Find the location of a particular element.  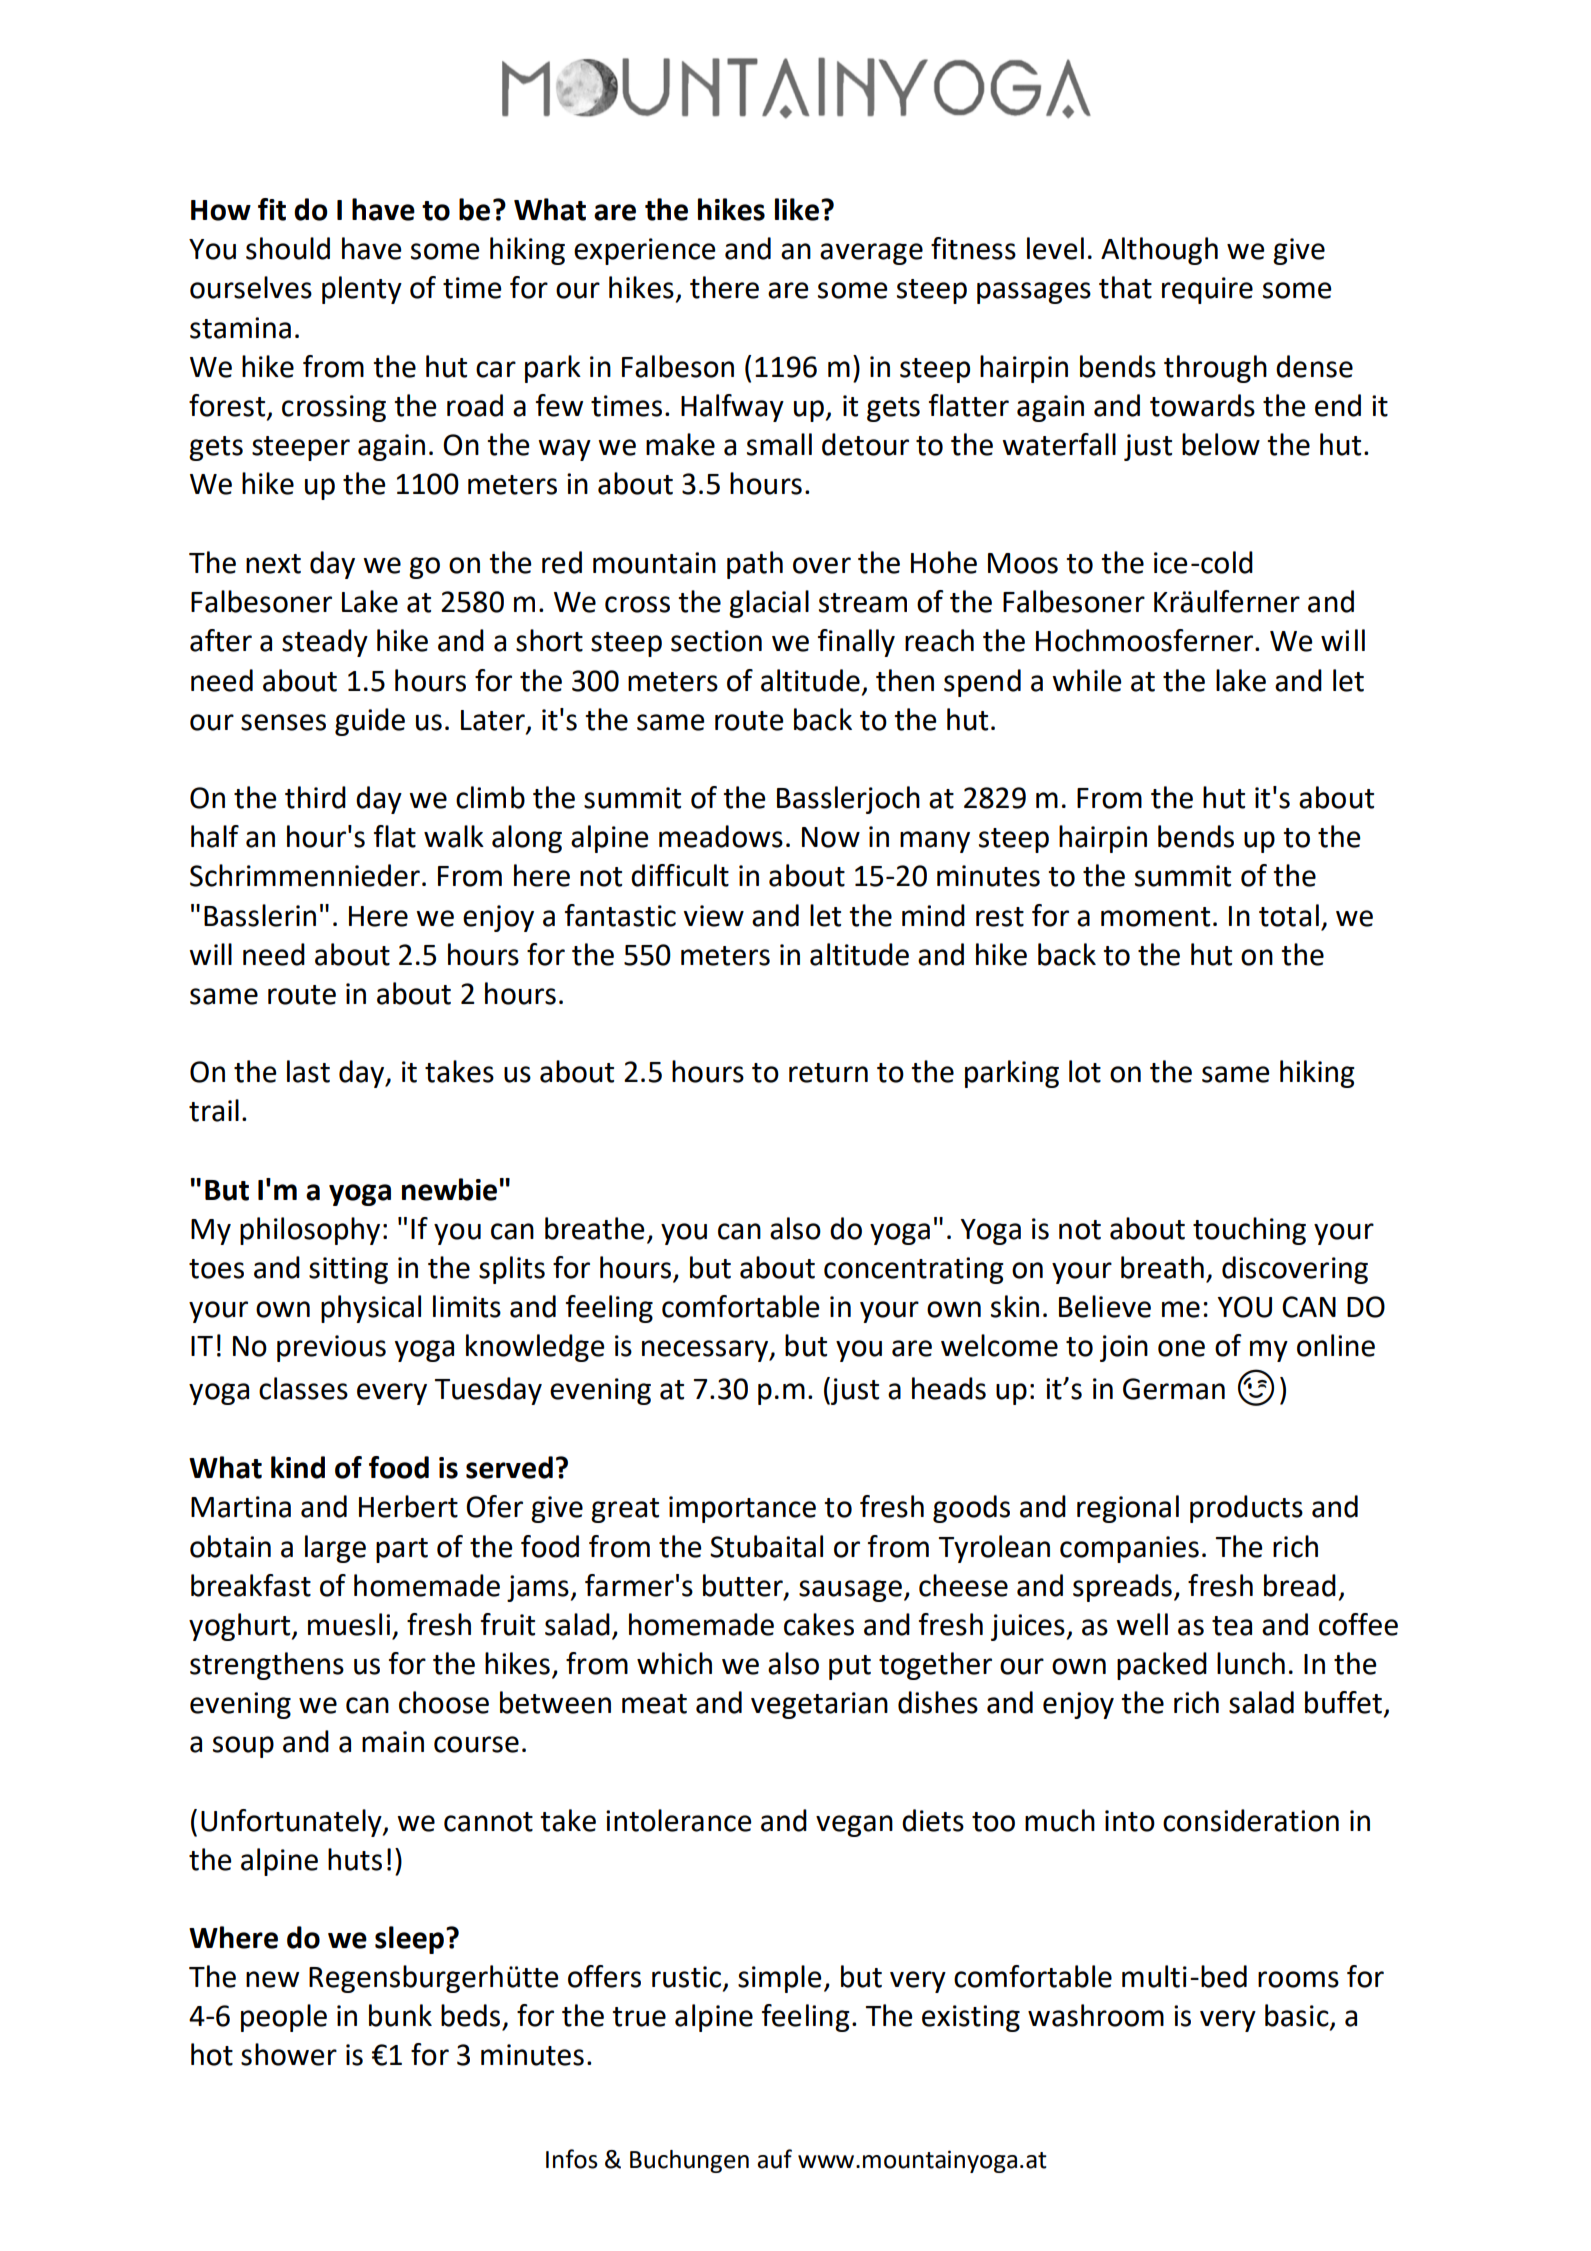

cakes is located at coordinates (819, 1624).
